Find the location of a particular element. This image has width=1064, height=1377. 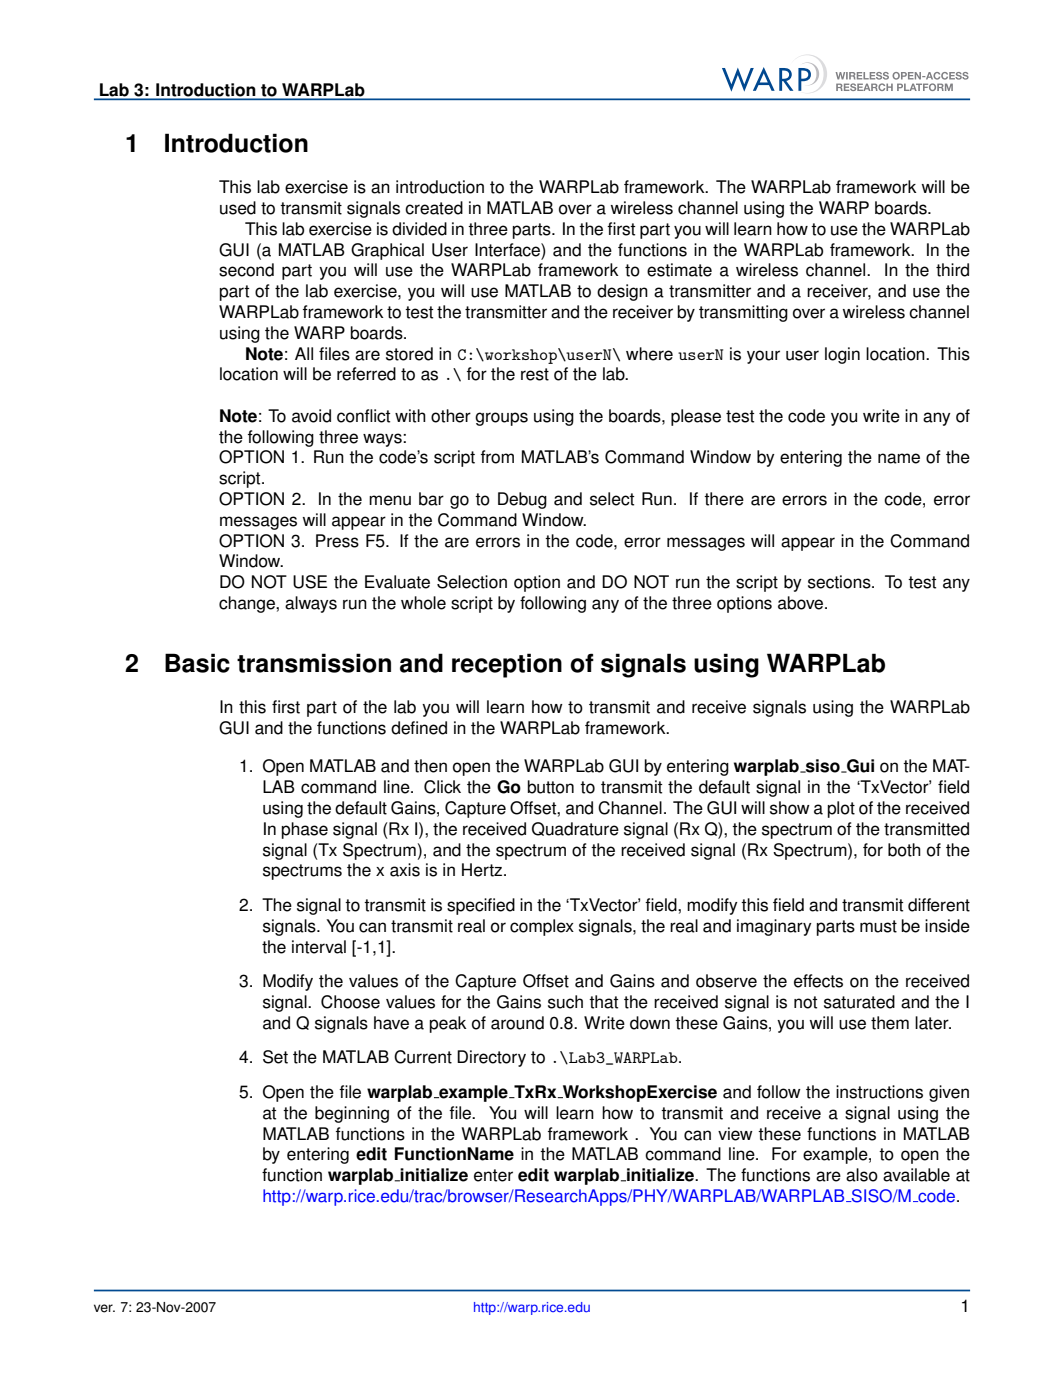

second is located at coordinates (246, 270).
